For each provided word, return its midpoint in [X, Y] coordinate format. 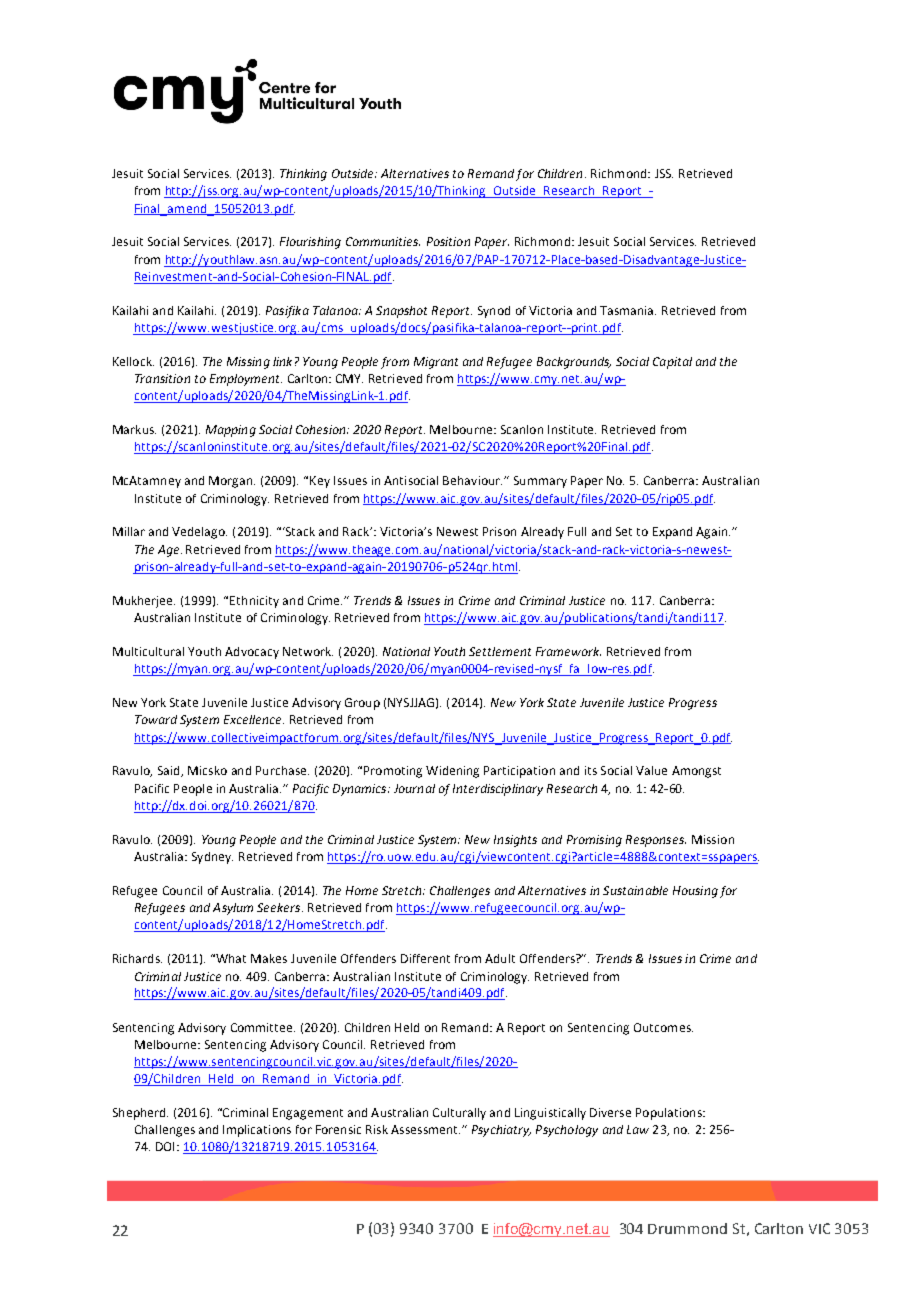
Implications [257, 1131]
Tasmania [628, 310]
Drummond [687, 1228]
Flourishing [310, 243]
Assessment [425, 1129]
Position [448, 241]
